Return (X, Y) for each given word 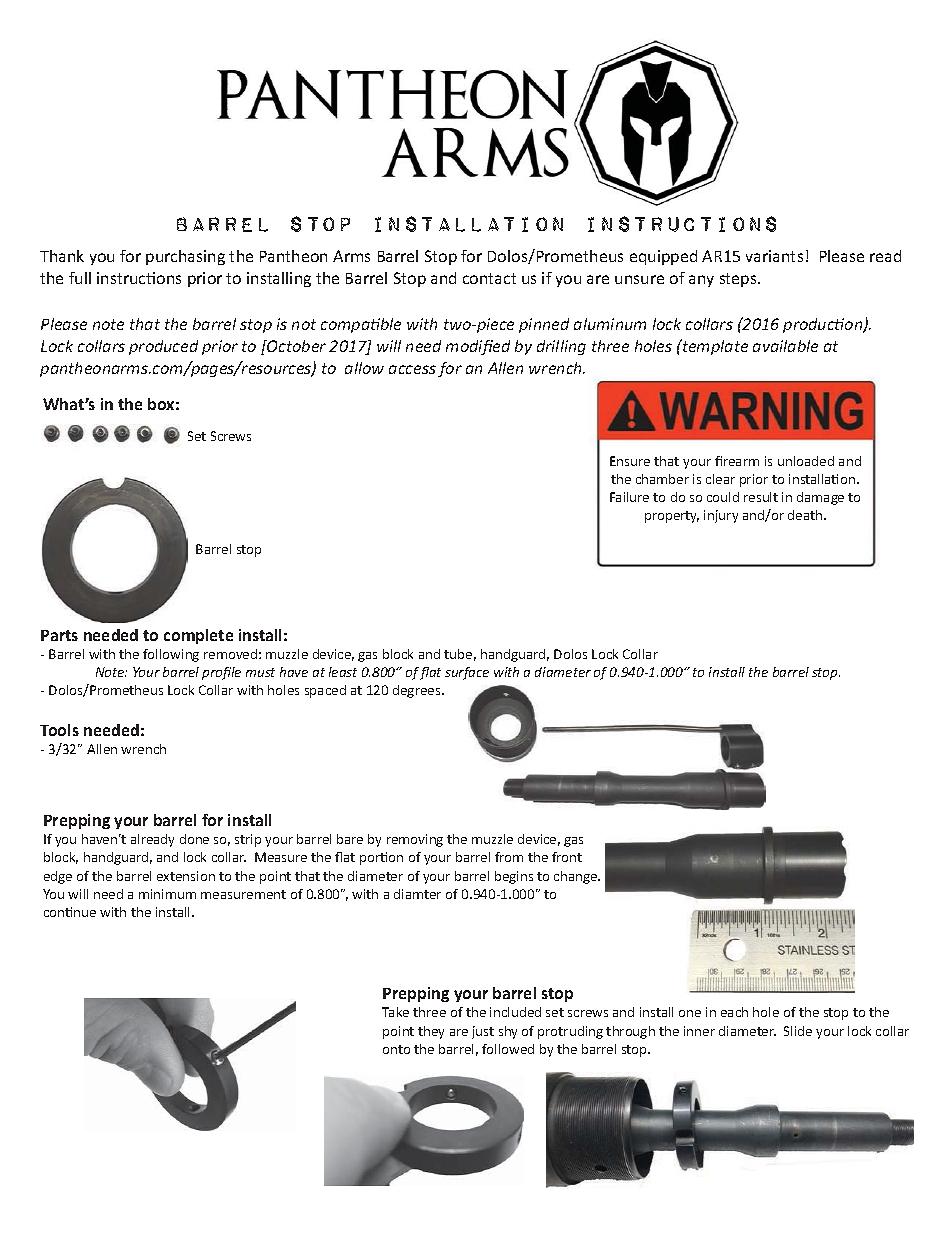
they (431, 1032)
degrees (418, 691)
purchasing (185, 257)
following (171, 655)
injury (721, 516)
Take (395, 1012)
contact (489, 278)
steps (739, 280)
